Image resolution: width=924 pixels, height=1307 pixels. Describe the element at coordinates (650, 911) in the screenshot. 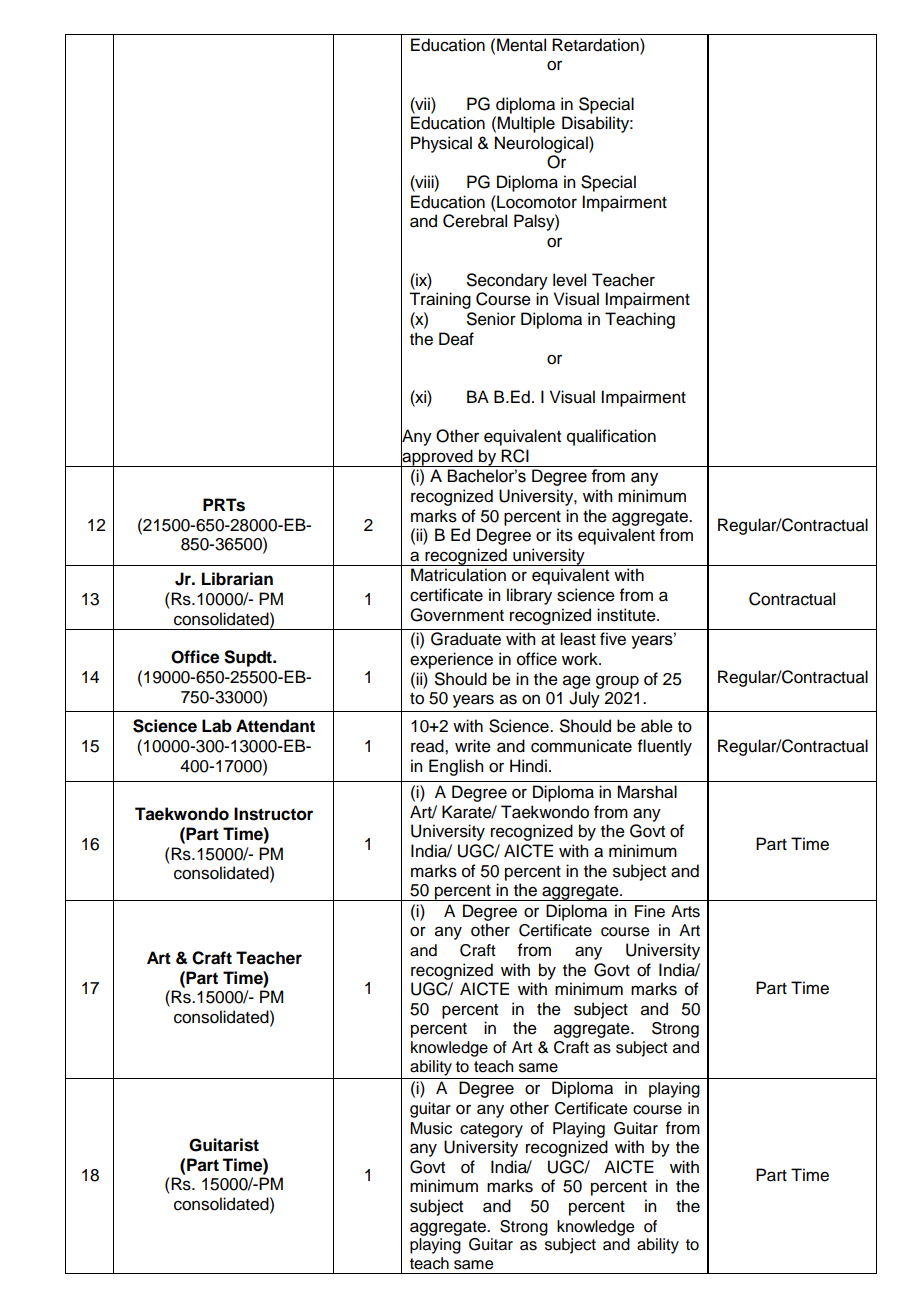

I see `Fine` at that location.
